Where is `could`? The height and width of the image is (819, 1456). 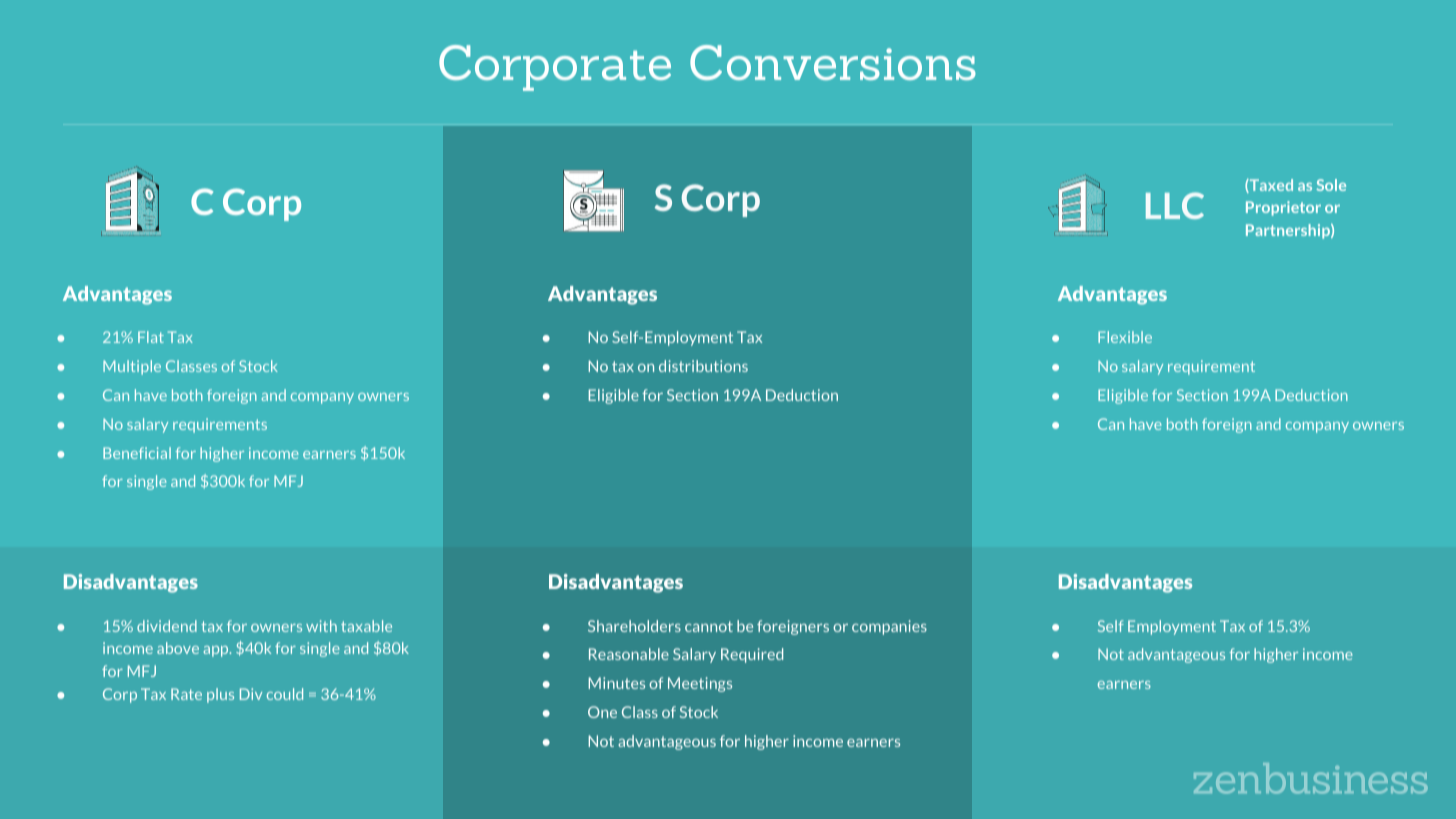 could is located at coordinates (285, 694).
